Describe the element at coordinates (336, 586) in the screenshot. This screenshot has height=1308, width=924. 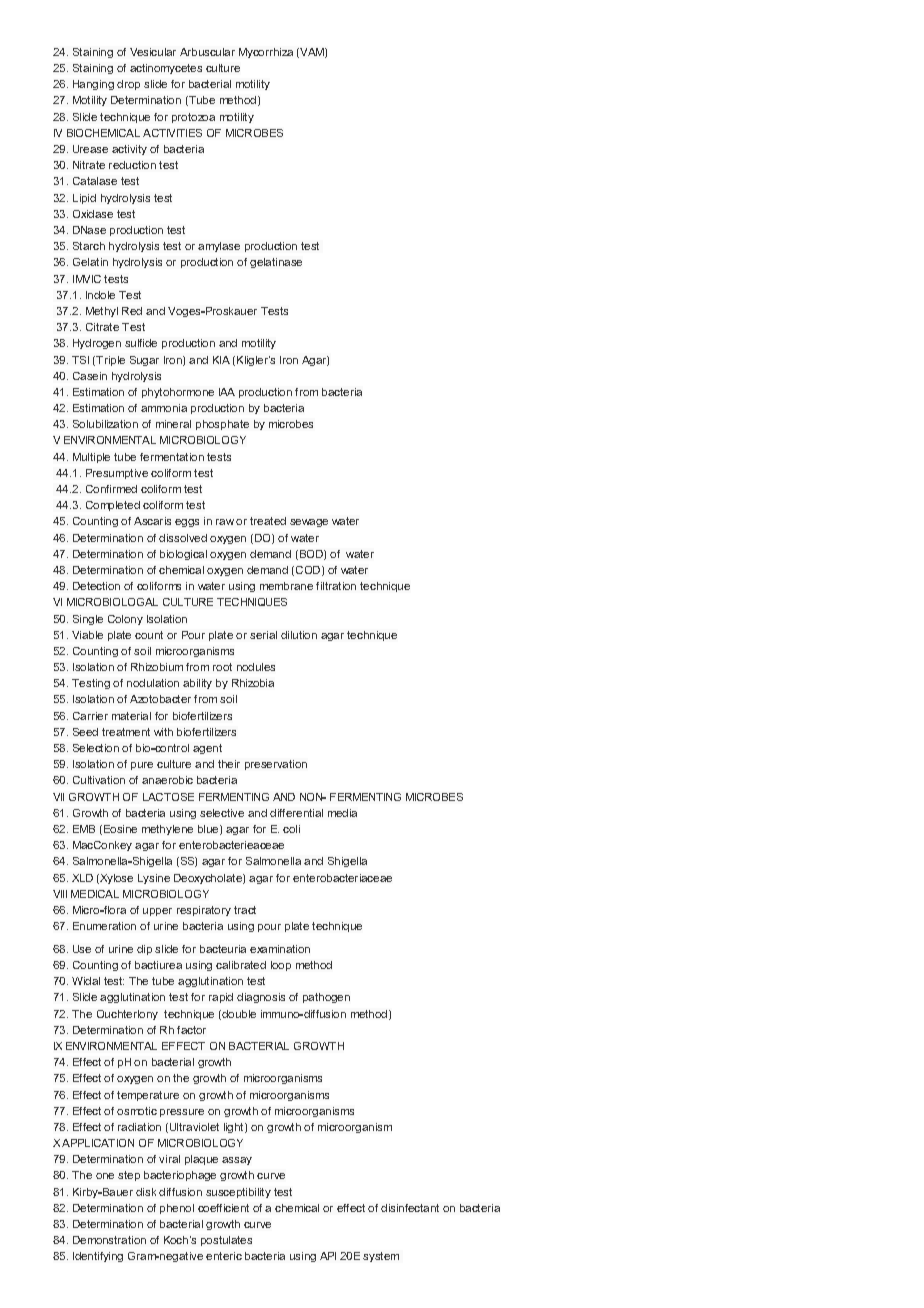
I see `filtration` at that location.
